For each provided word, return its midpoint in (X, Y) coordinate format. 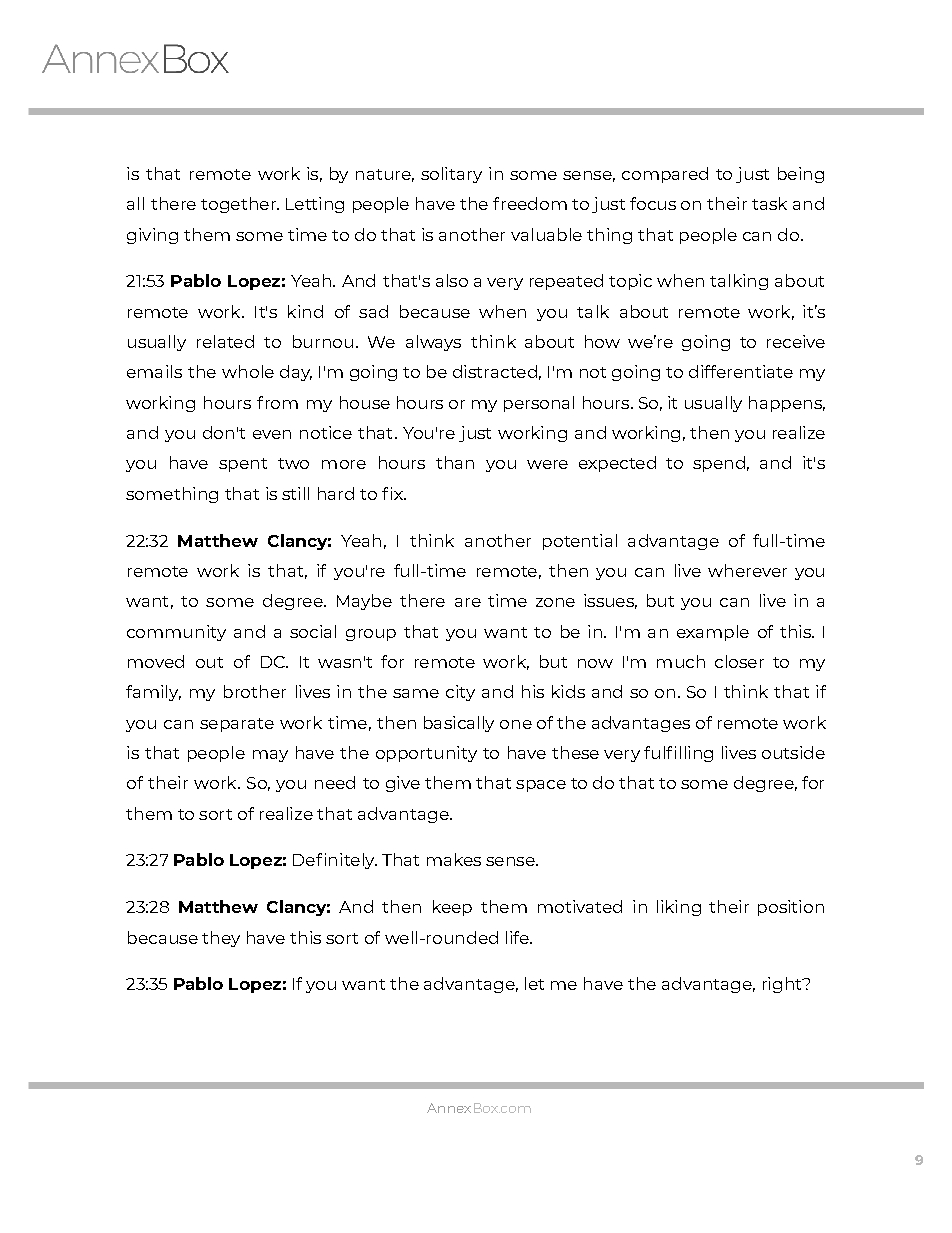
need (335, 782)
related (225, 341)
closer (739, 661)
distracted (495, 371)
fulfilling (678, 754)
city (460, 693)
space (541, 786)
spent (243, 465)
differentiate (741, 371)
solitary (451, 175)
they (221, 939)
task (769, 203)
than (455, 462)
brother (255, 691)
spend (719, 464)
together (239, 205)
